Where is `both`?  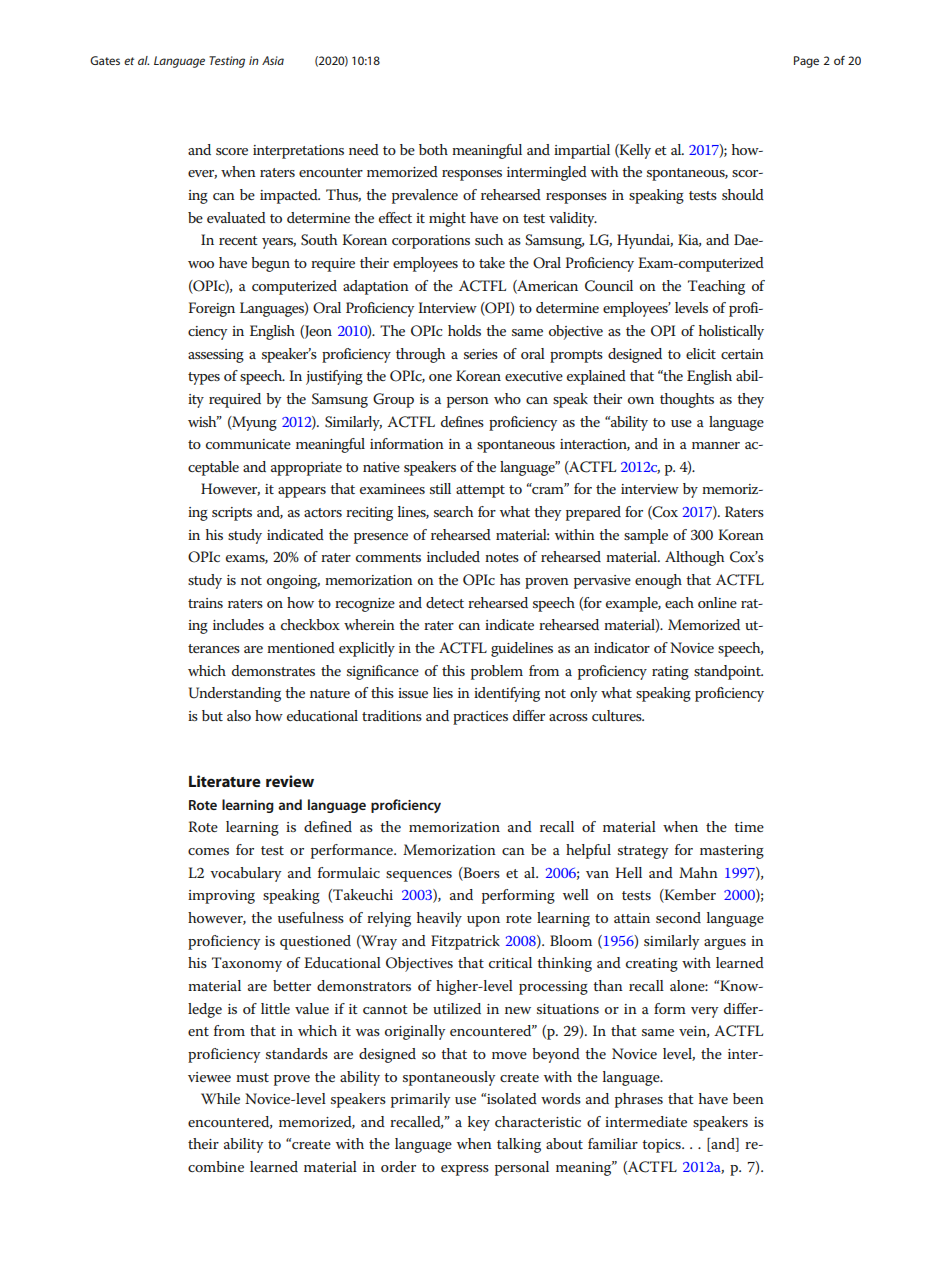 both is located at coordinates (433, 149).
